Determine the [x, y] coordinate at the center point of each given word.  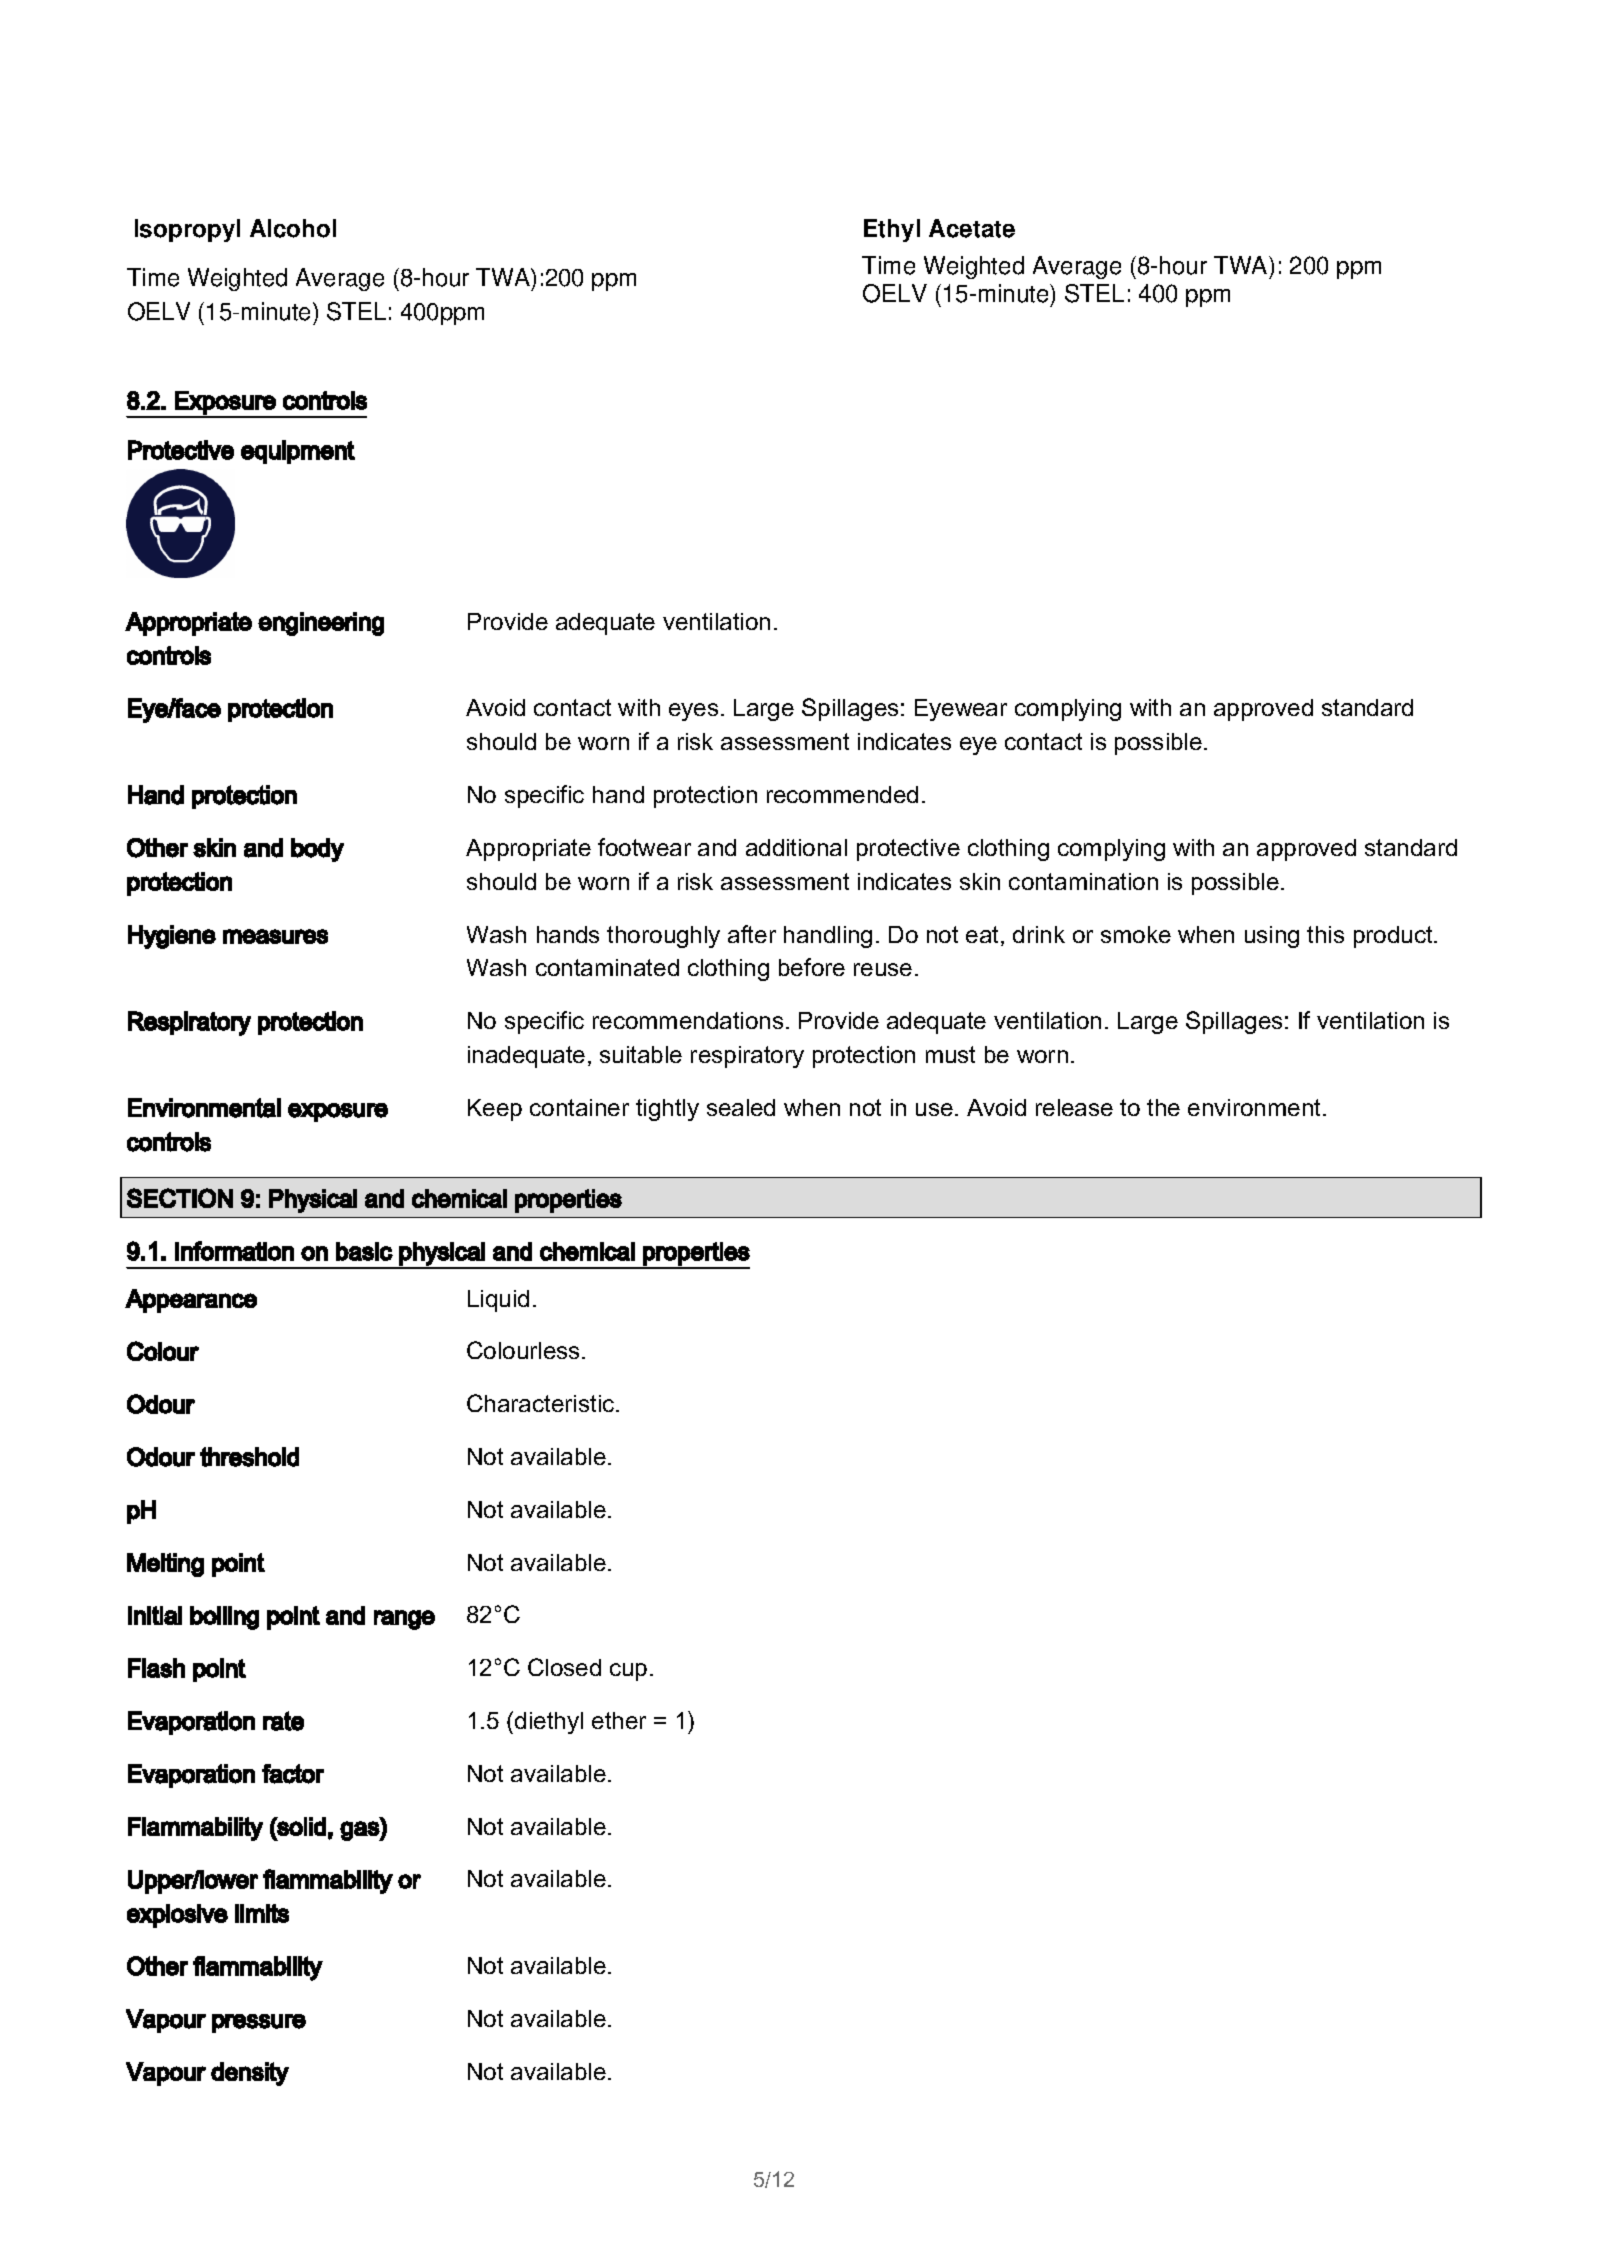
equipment [298, 452]
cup [628, 1672]
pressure [259, 2023]
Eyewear [961, 710]
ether [619, 1720]
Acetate [972, 228]
